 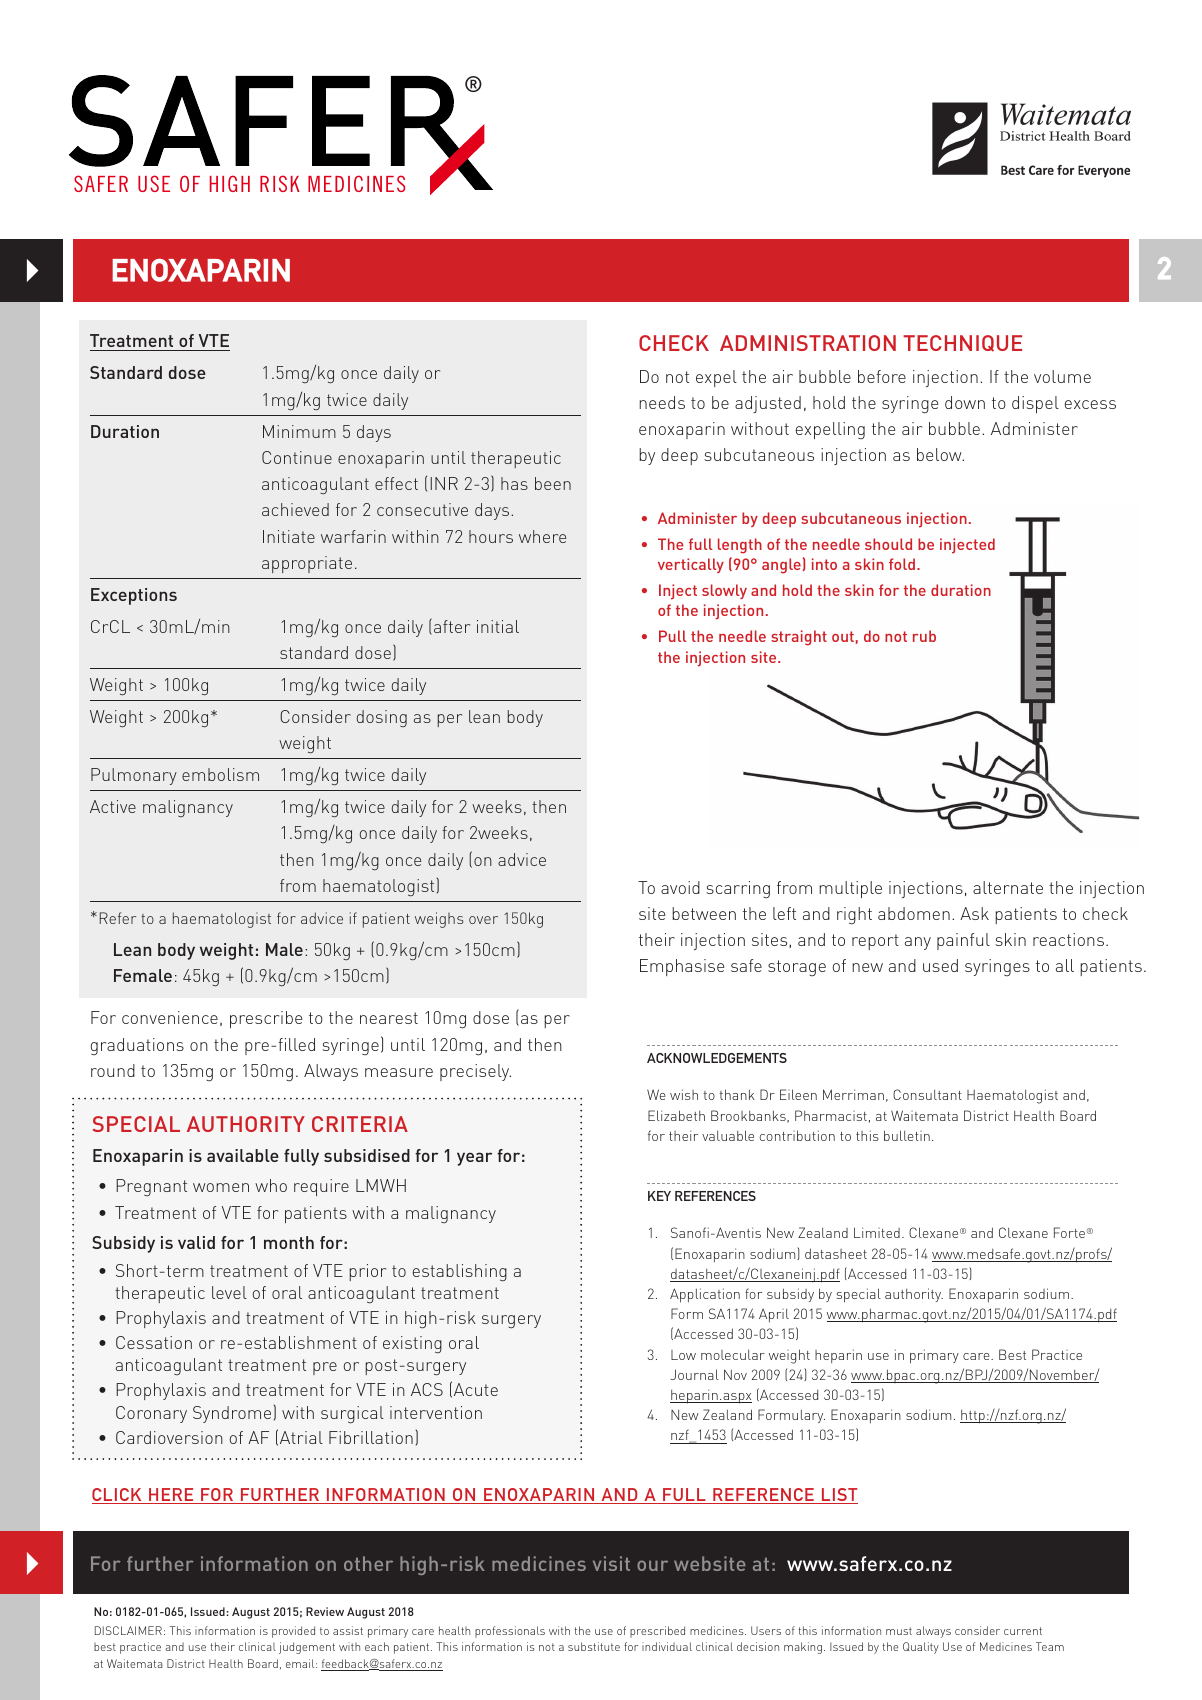 What do you see at coordinates (299, 431) in the image?
I see `Minimum` at bounding box center [299, 431].
